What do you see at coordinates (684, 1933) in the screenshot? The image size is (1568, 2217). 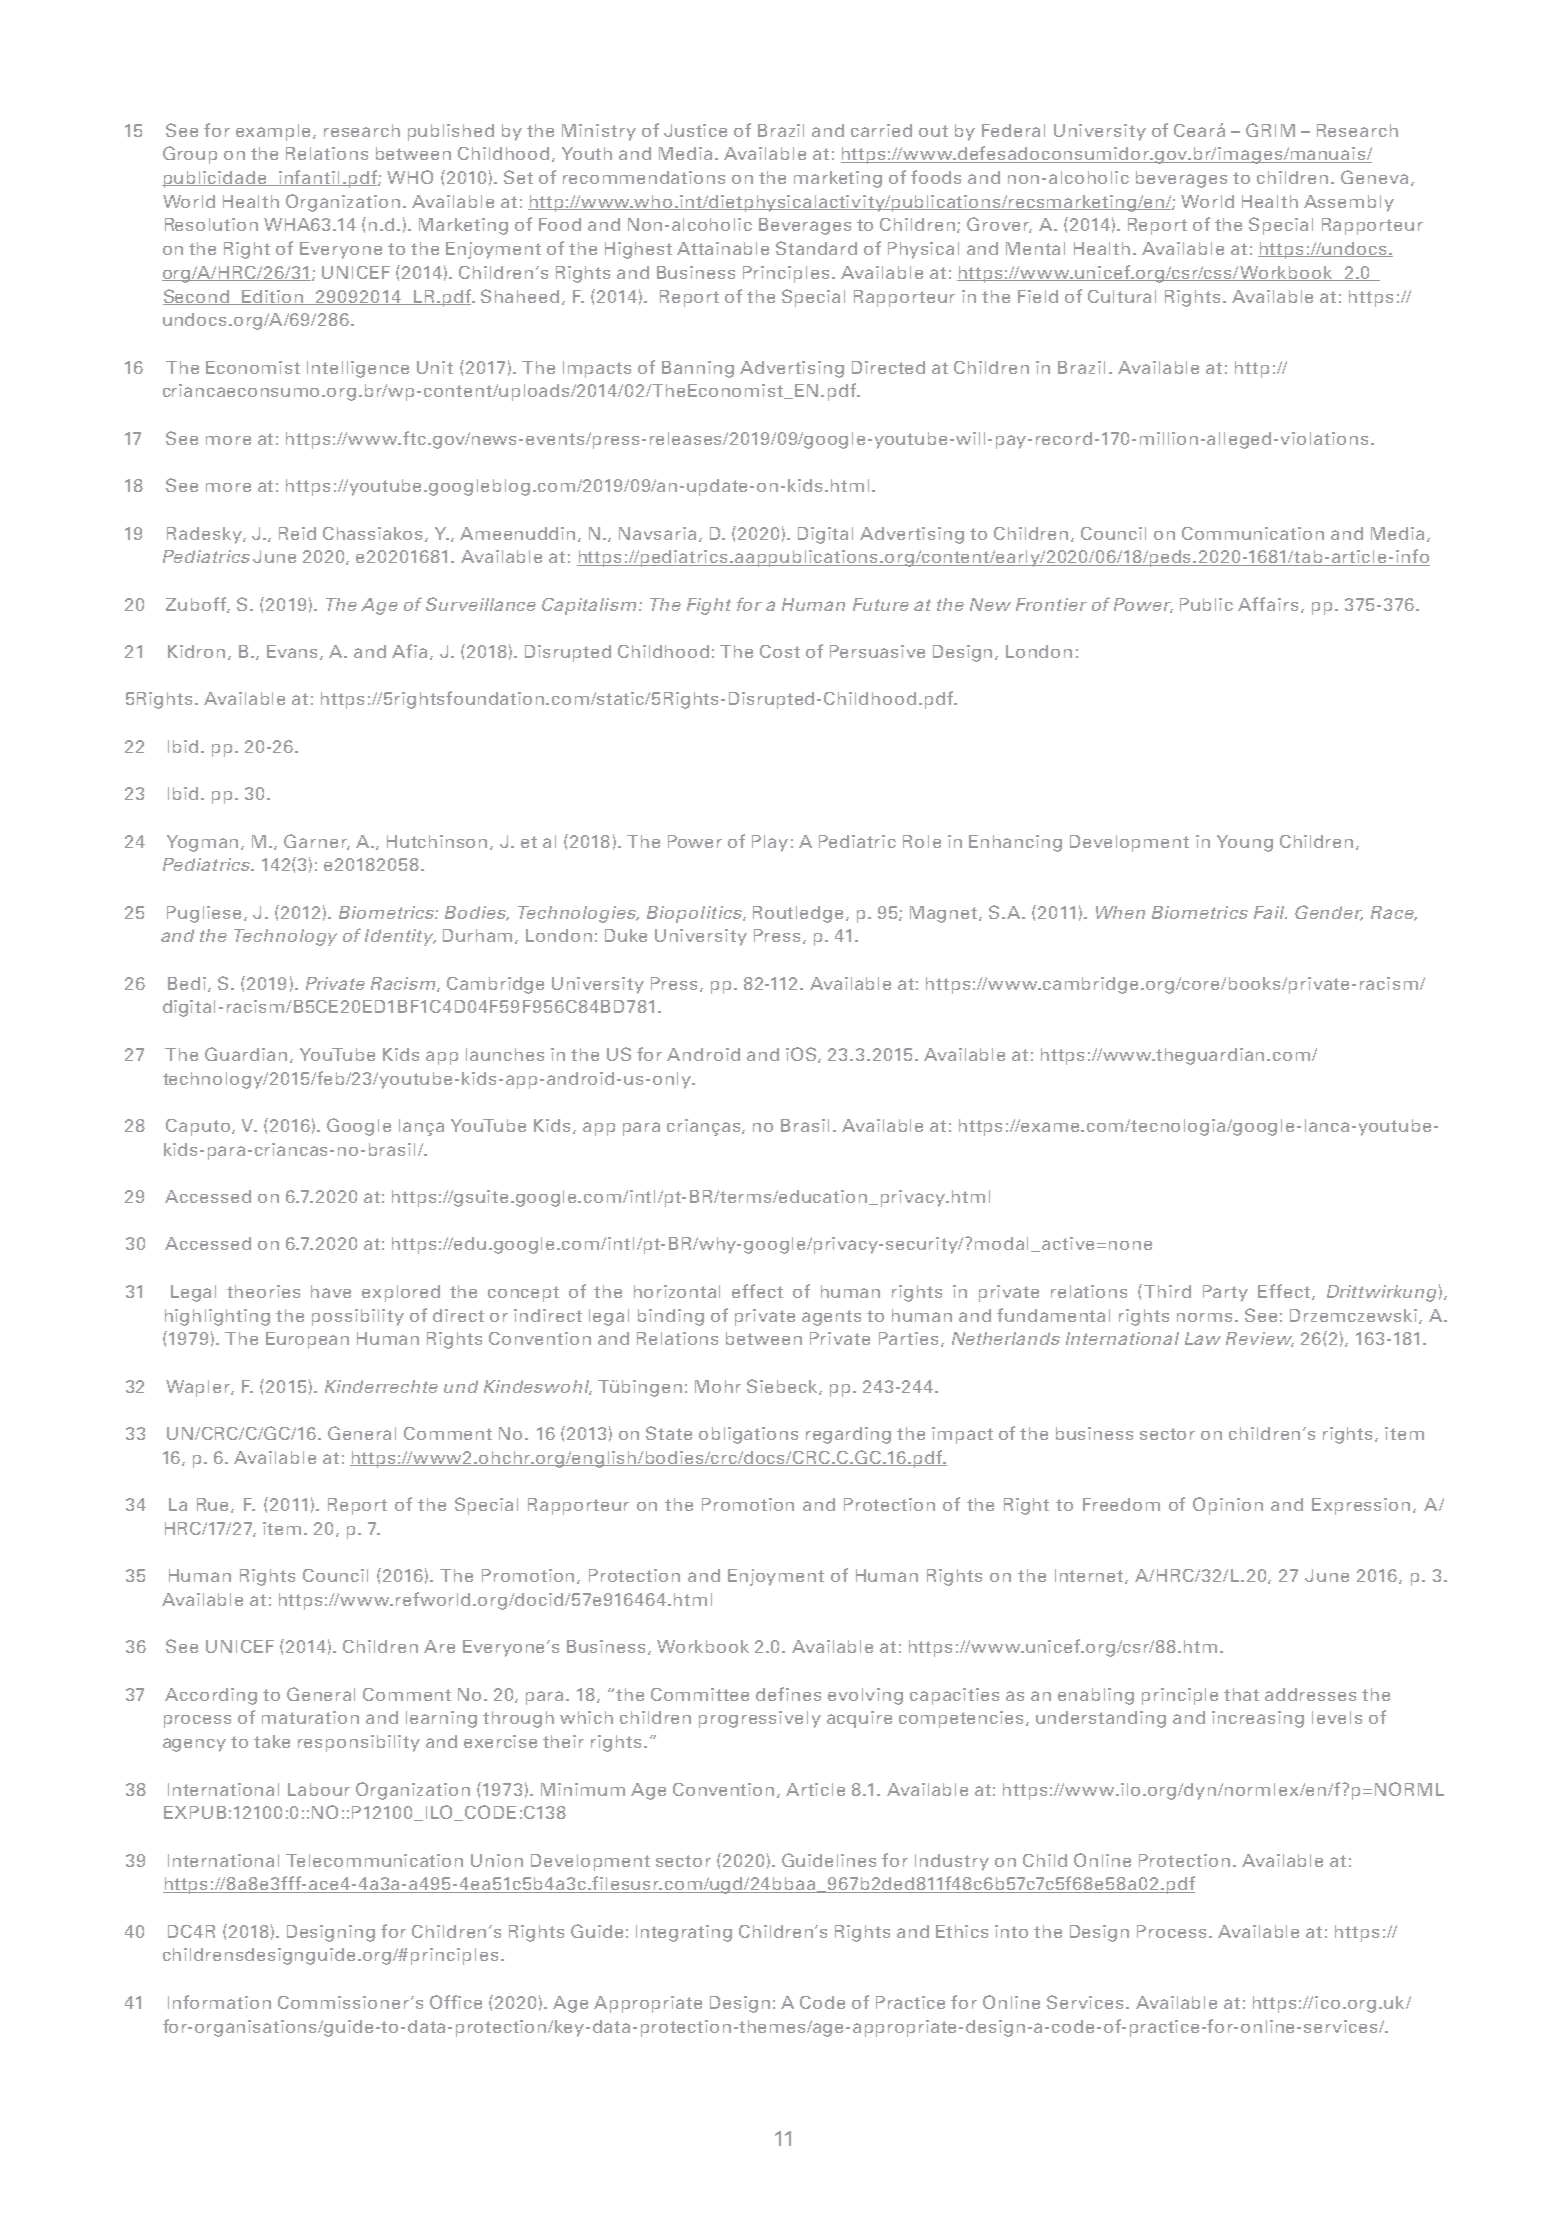 I see `Integrating` at bounding box center [684, 1933].
